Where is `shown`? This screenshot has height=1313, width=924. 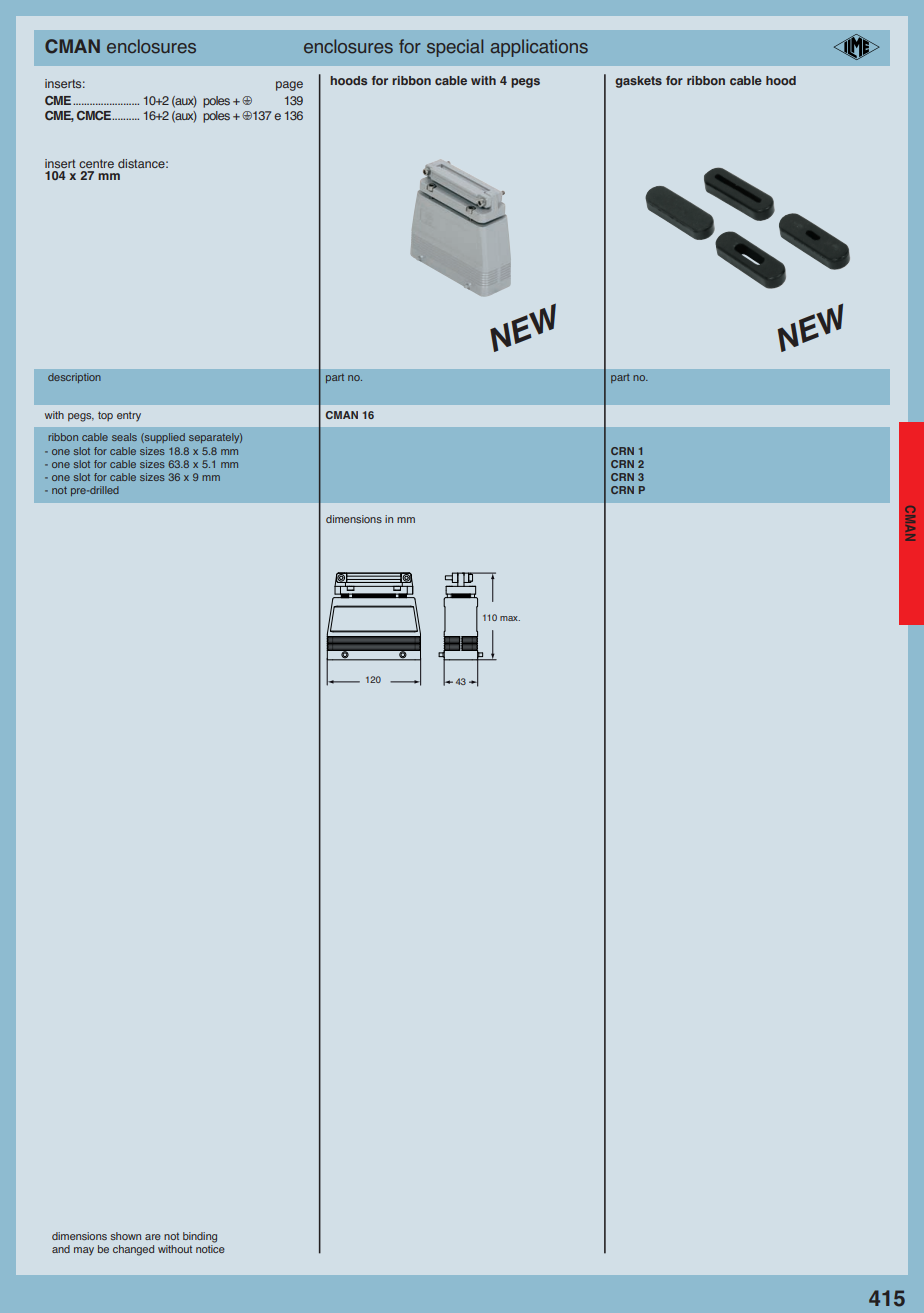
shown is located at coordinates (125, 1236).
